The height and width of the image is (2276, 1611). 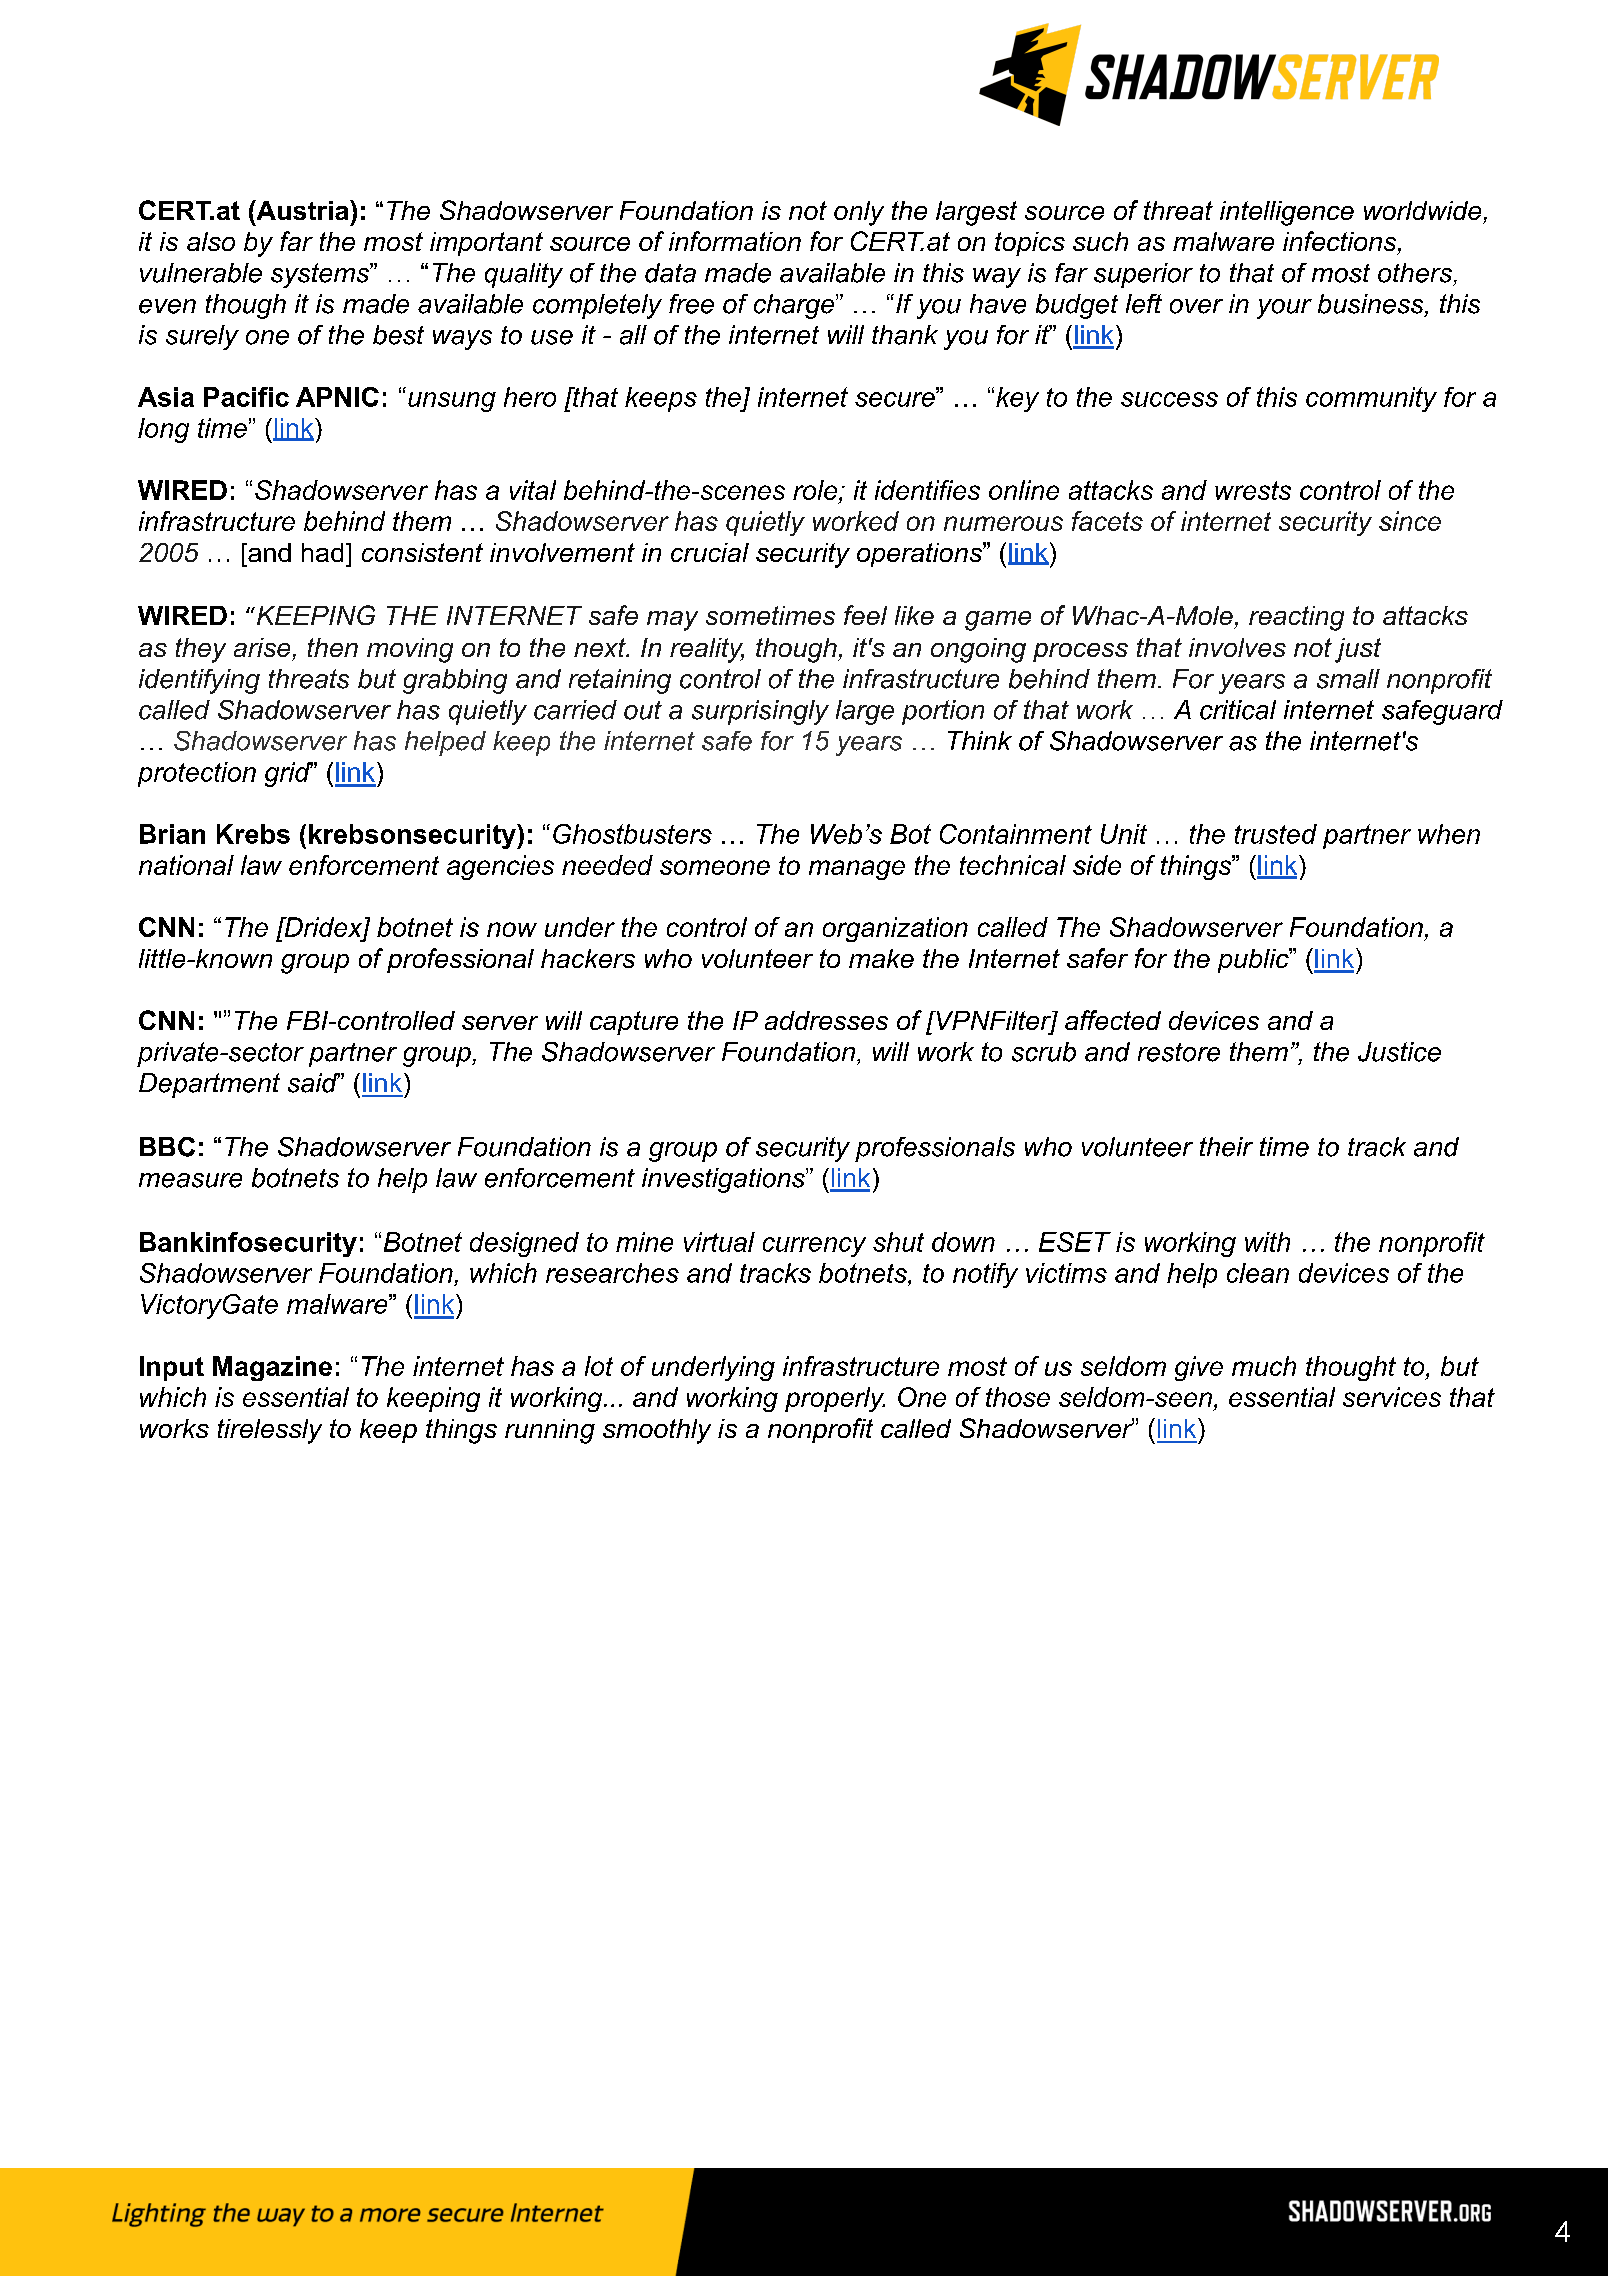 What do you see at coordinates (826, 1020) in the image?
I see `addresses` at bounding box center [826, 1020].
